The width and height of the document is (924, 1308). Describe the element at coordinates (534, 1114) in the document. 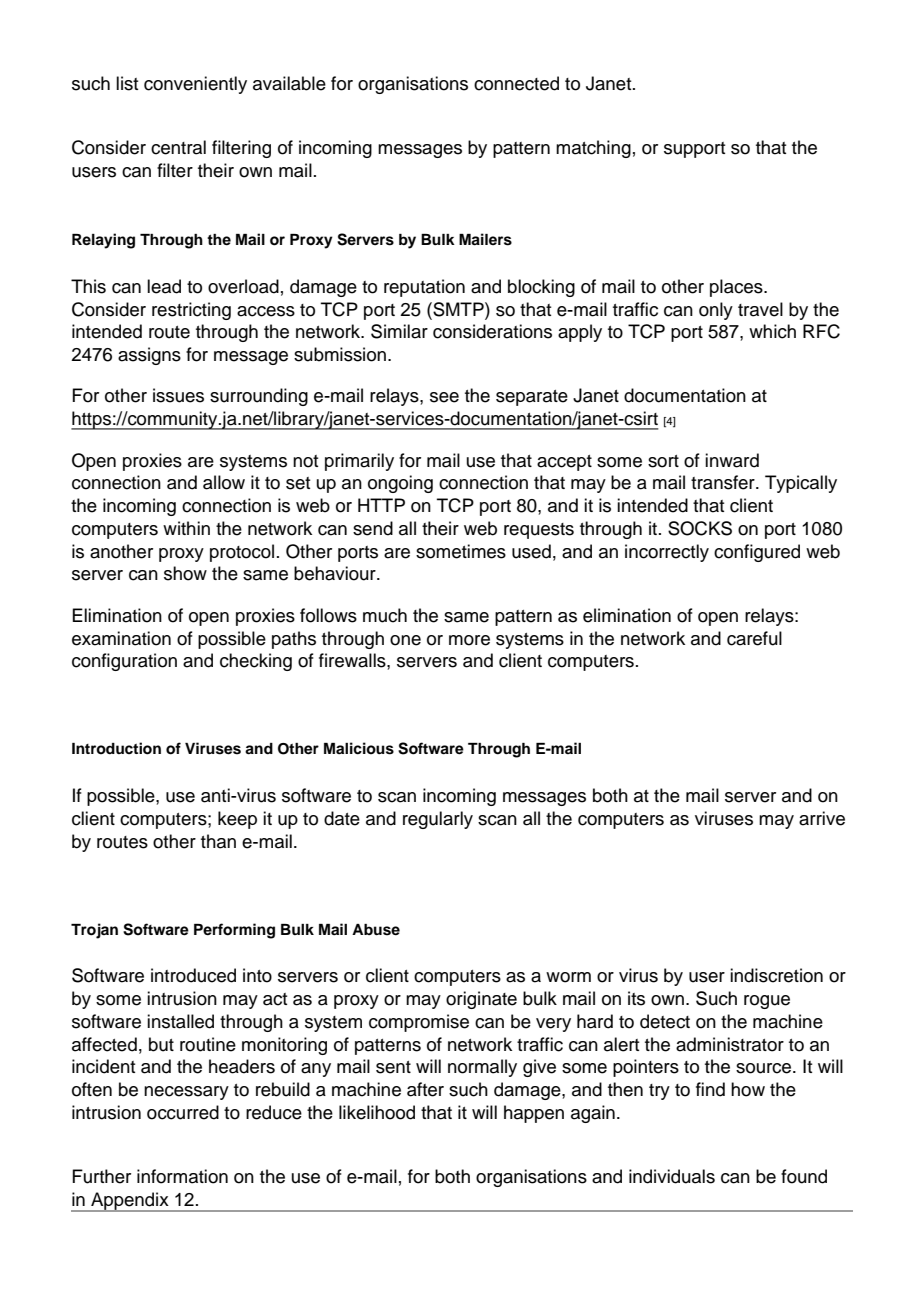

I see `happen` at that location.
